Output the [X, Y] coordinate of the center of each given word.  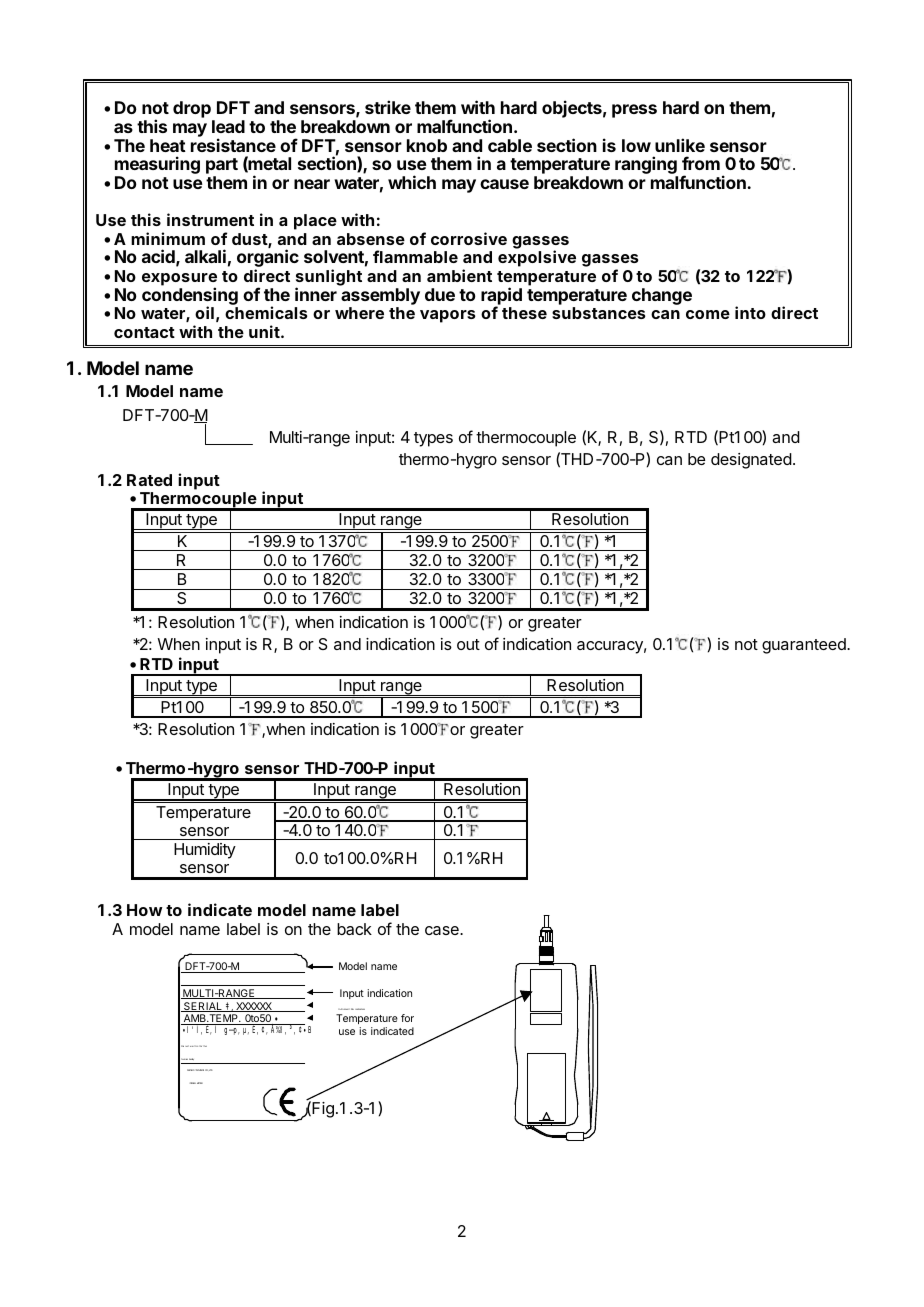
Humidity [205, 851]
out [468, 644]
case [443, 930]
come [708, 314]
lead [228, 126]
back [354, 929]
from [701, 163]
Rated [149, 480]
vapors [447, 316]
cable [510, 145]
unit [265, 331]
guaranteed [805, 646]
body [191, 1059]
